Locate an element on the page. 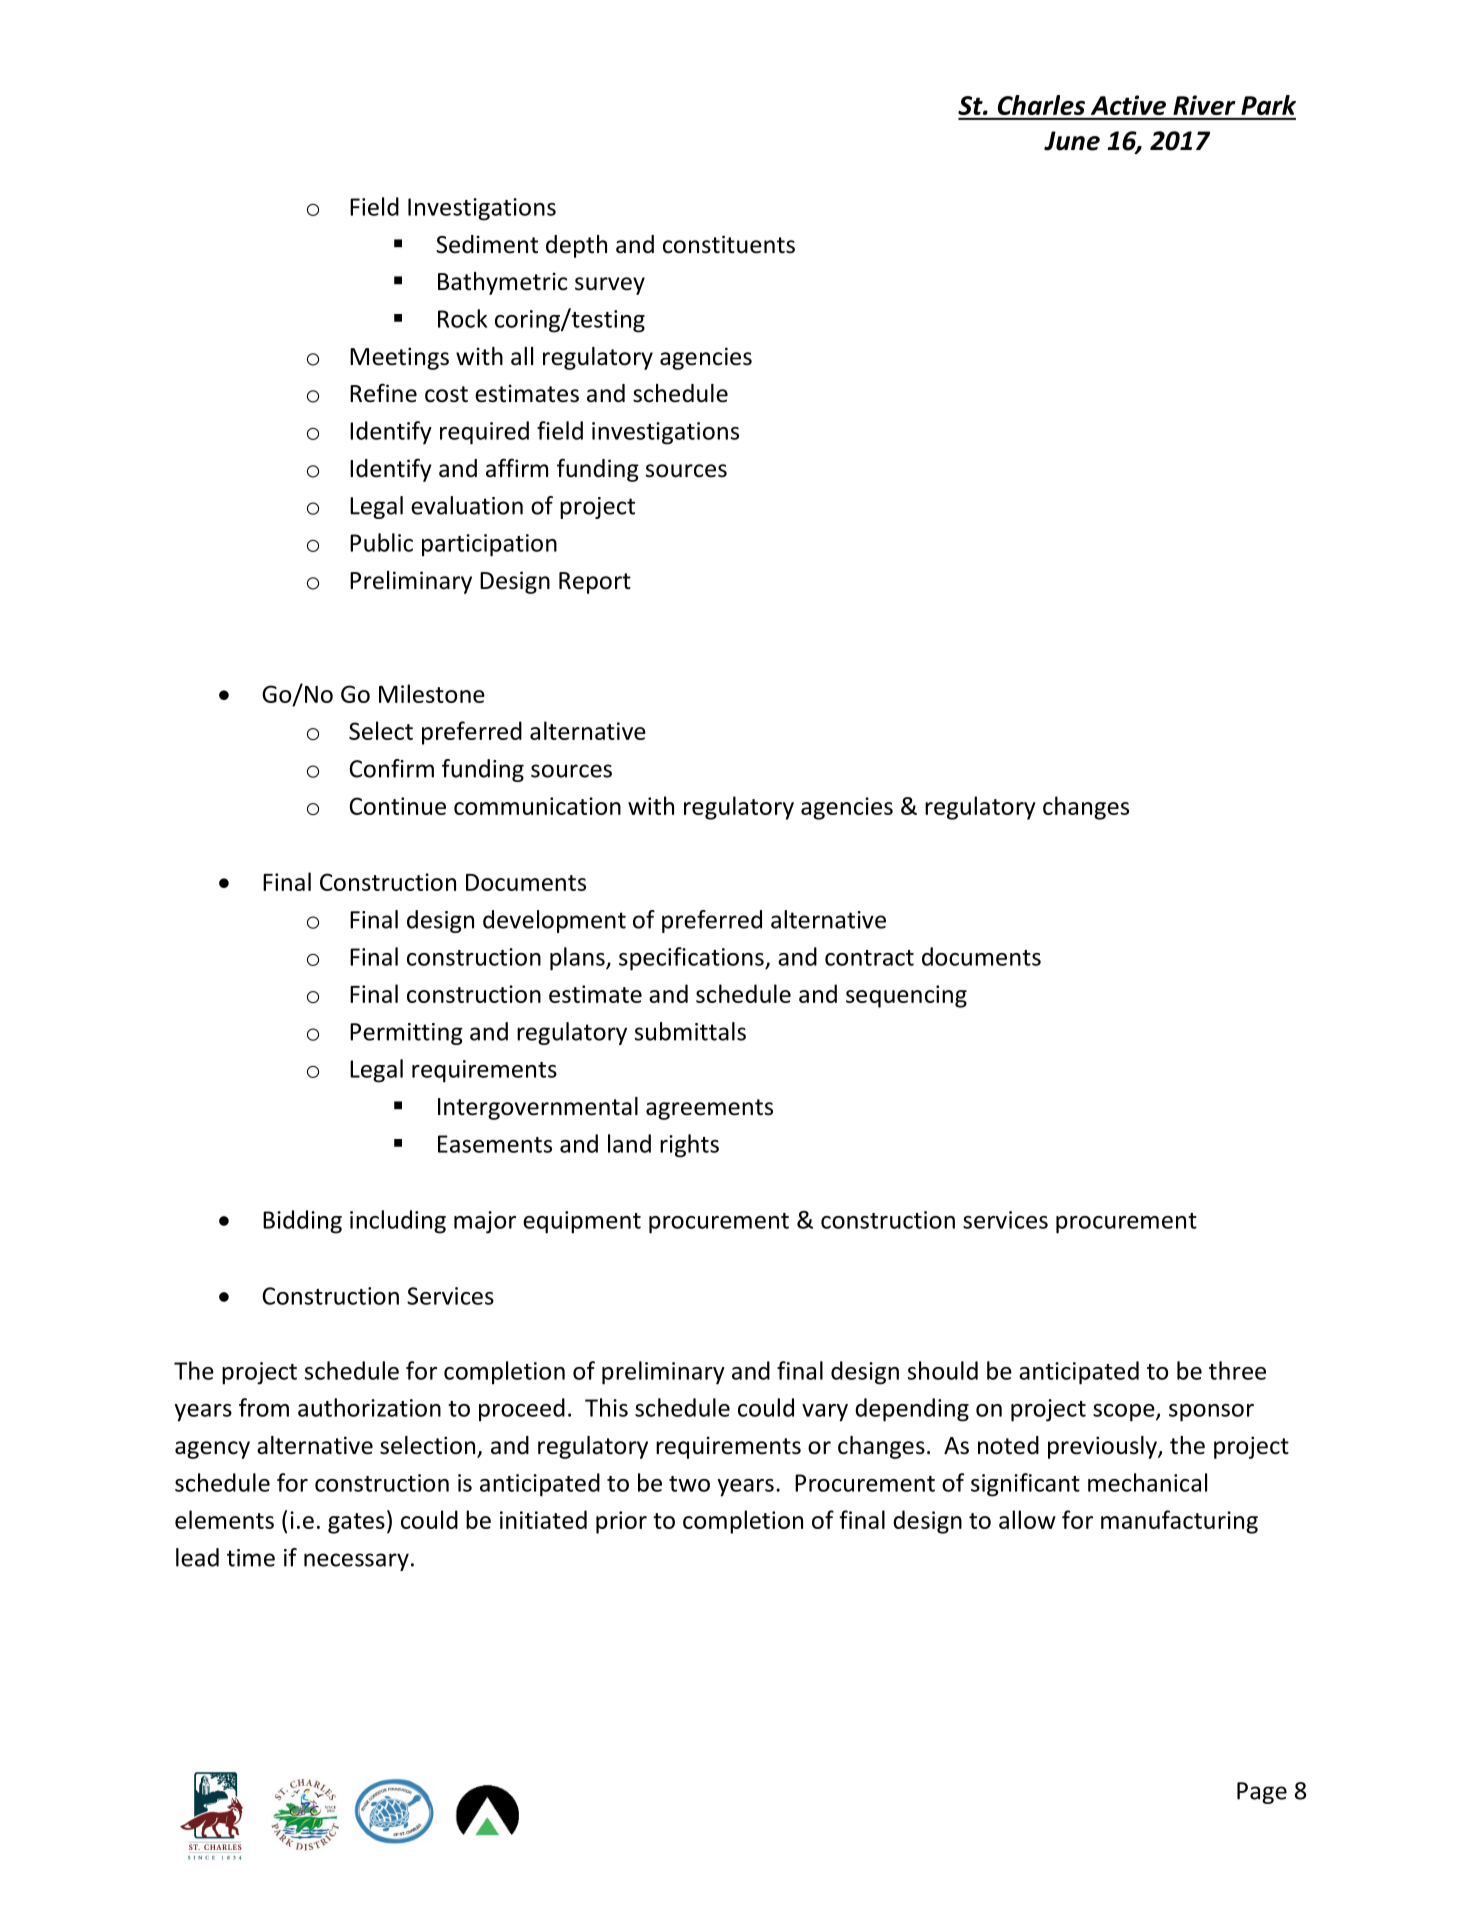 The width and height of the image is (1481, 1916). scope is located at coordinates (1125, 1413).
